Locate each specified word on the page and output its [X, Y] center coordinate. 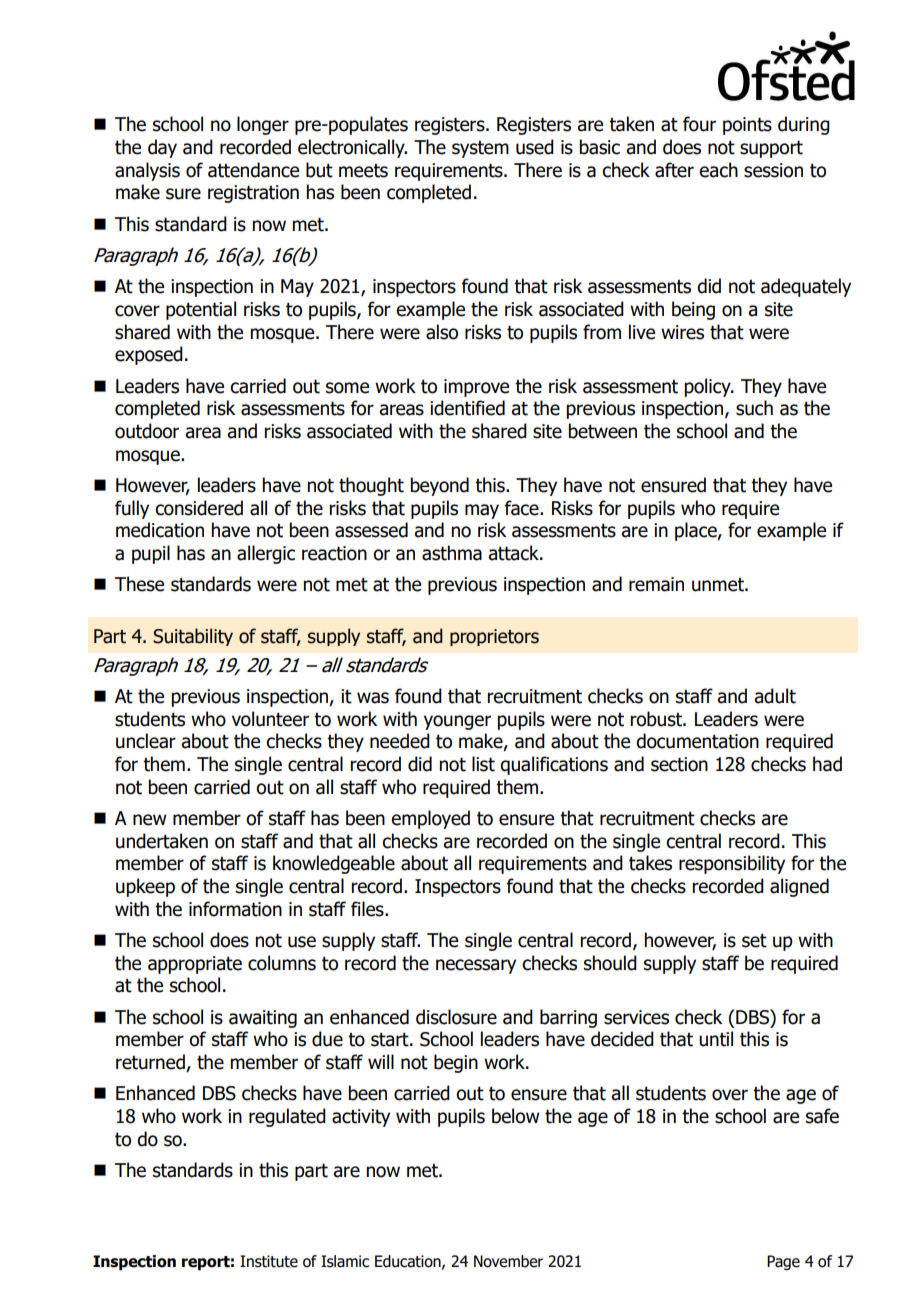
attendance [253, 170]
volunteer [270, 719]
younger [457, 722]
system [480, 149]
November [508, 1261]
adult [775, 696]
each [718, 170]
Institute [269, 1261]
